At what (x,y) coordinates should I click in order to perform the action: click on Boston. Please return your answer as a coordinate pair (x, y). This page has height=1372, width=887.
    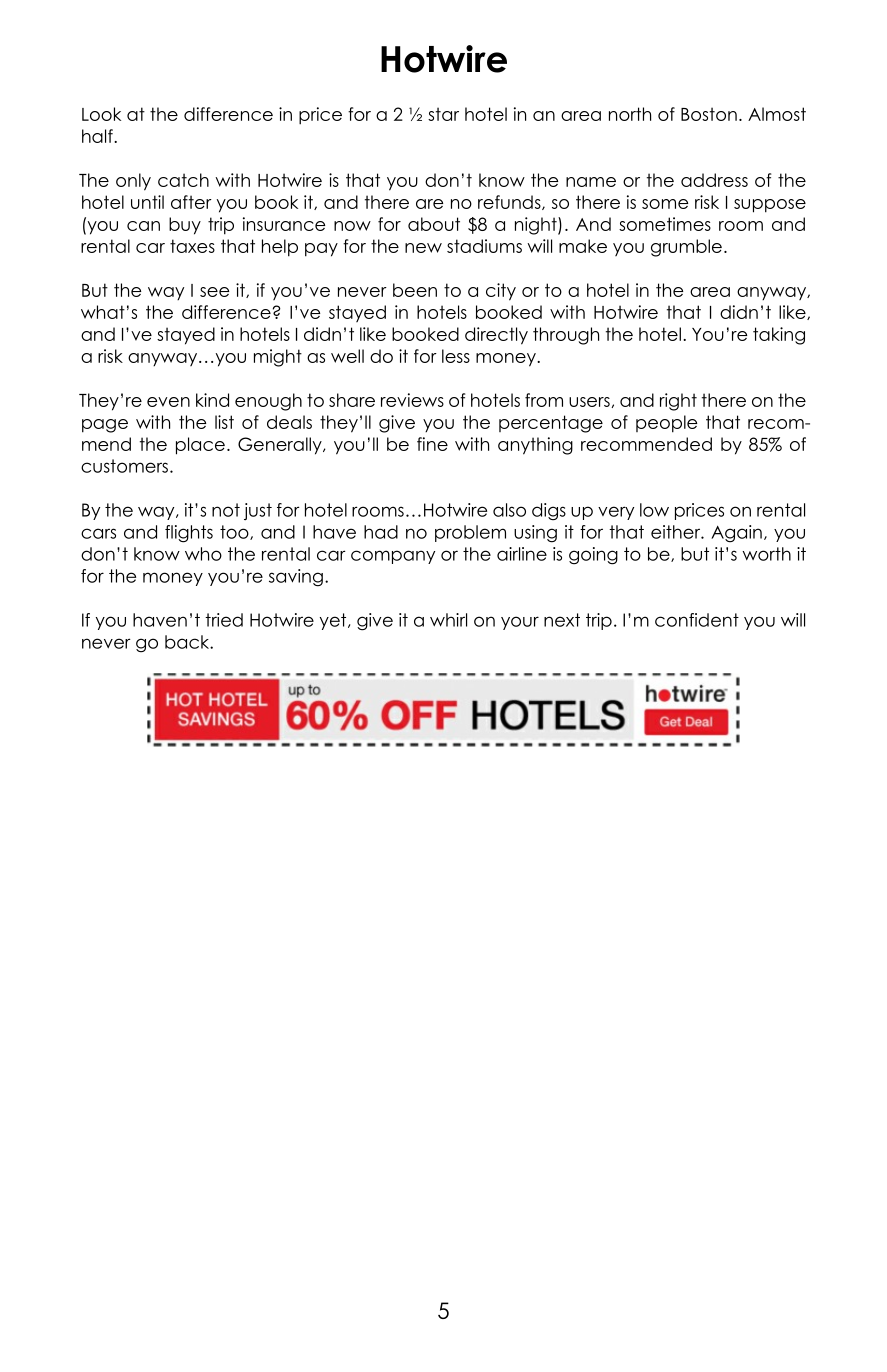
    Looking at the image, I should click on (709, 114).
